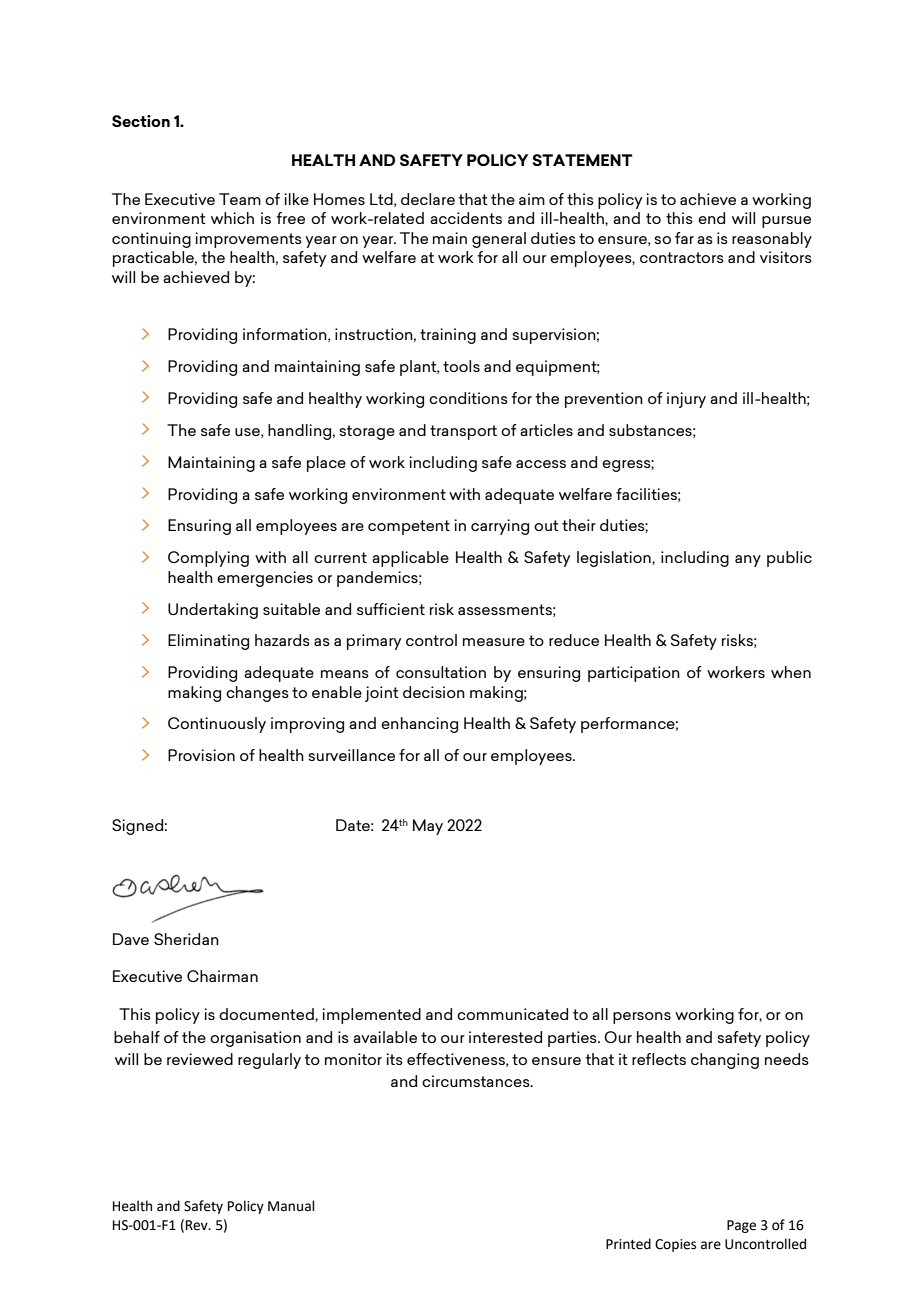  What do you see at coordinates (477, 1081) in the screenshot?
I see `circumstances` at bounding box center [477, 1081].
